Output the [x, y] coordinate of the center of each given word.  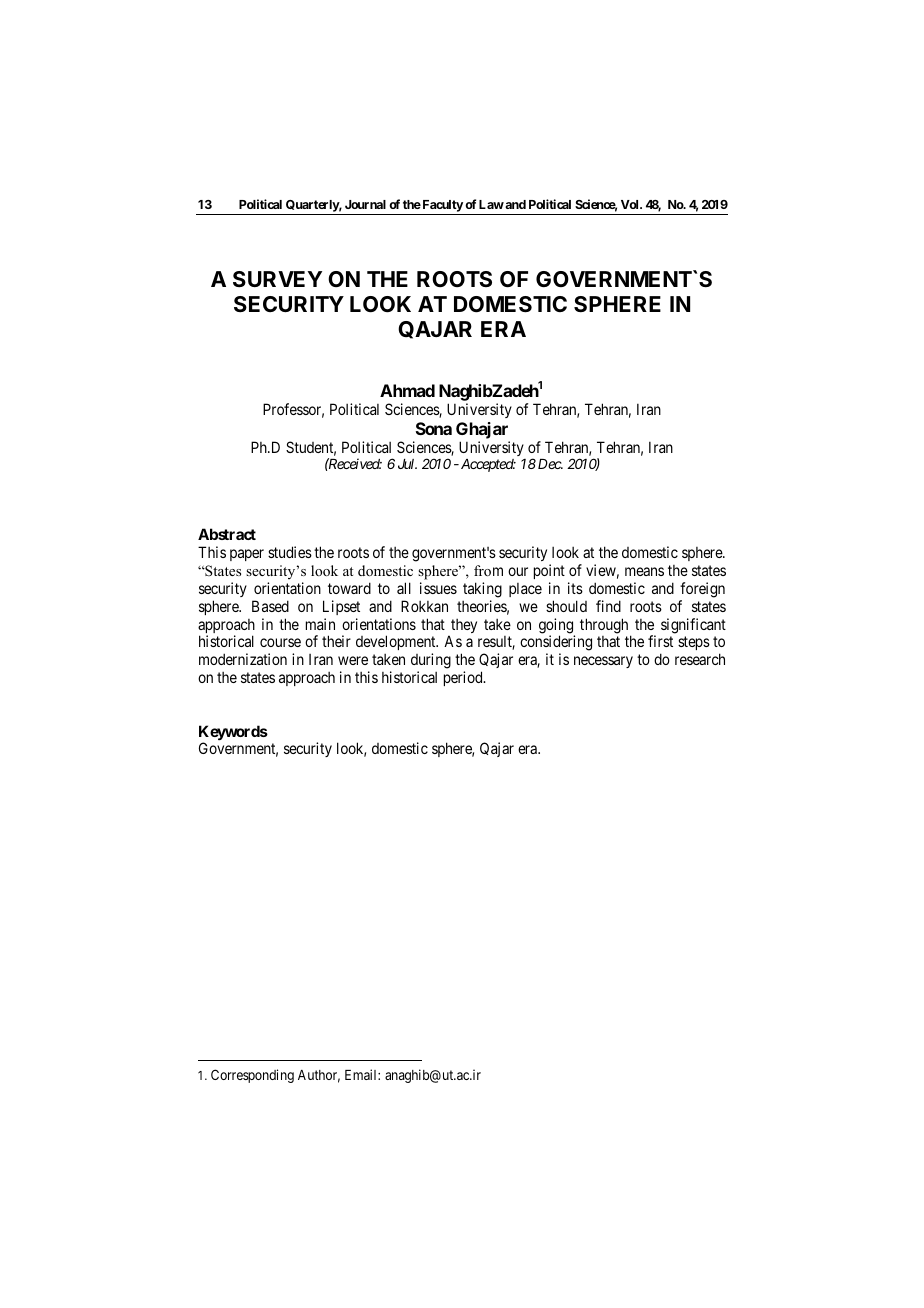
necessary [603, 662]
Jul [407, 464]
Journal [365, 204]
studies [290, 552]
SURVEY [277, 279]
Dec [550, 464]
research [700, 659]
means [644, 571]
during [431, 661]
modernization [243, 659]
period [464, 678]
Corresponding [252, 1076]
